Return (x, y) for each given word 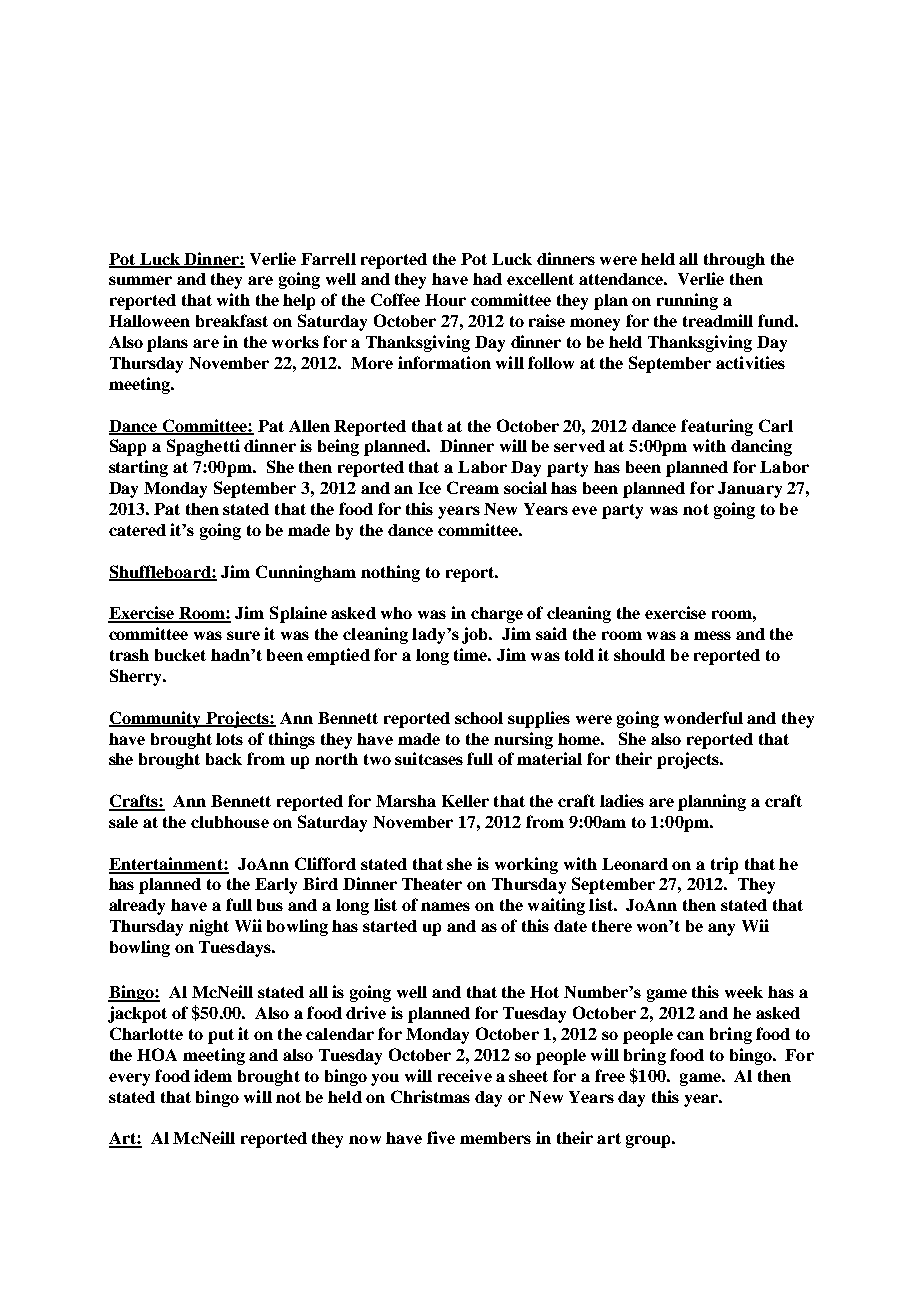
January (750, 490)
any (721, 929)
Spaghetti (203, 447)
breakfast (232, 320)
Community (156, 719)
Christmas (430, 1096)
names (445, 906)
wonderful (703, 717)
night (209, 927)
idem (213, 1075)
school (479, 718)
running (687, 301)
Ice (429, 488)
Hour (445, 300)
